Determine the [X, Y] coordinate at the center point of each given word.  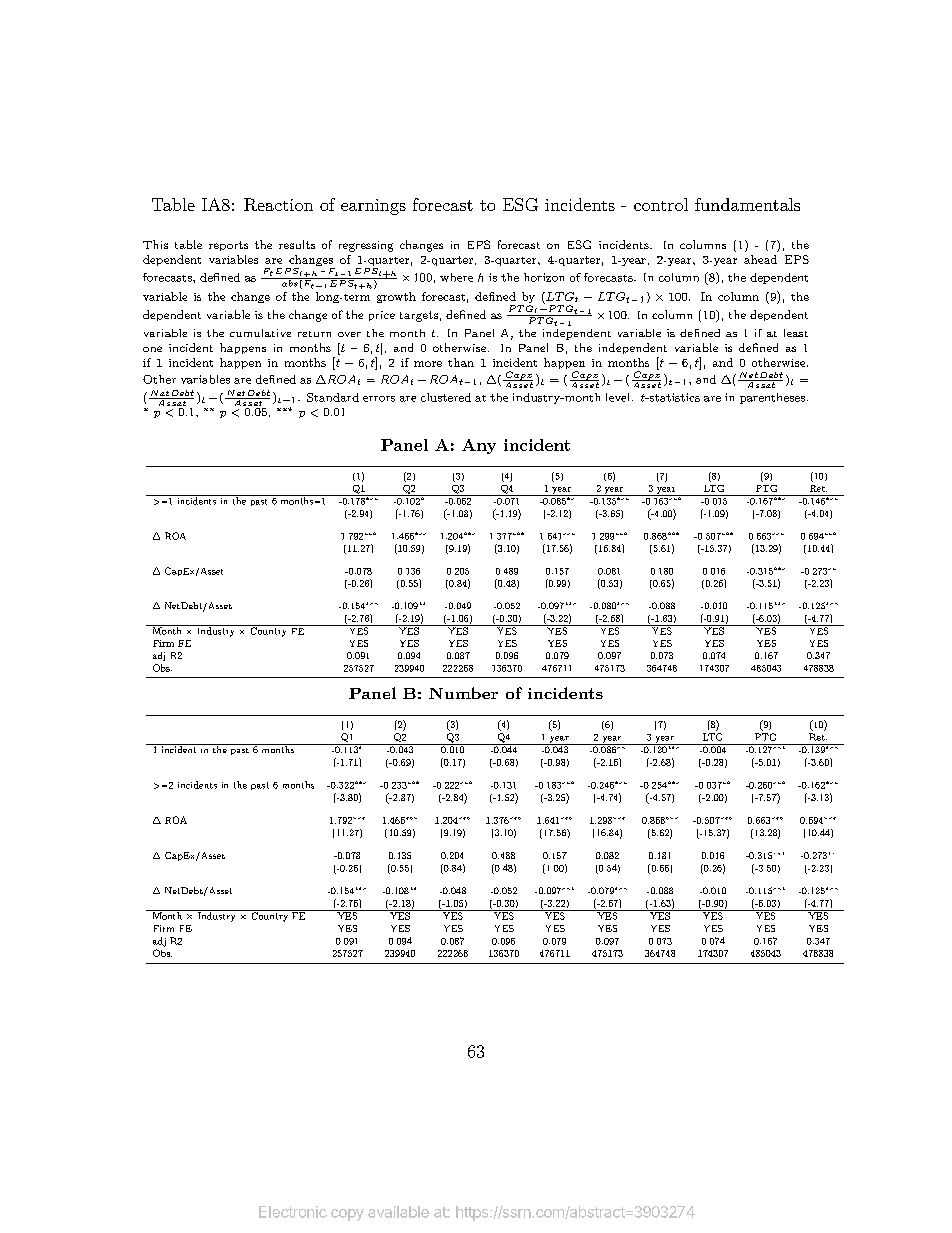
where [456, 277]
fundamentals [747, 204]
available [398, 1212]
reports [228, 246]
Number [463, 693]
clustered [446, 397]
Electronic [293, 1212]
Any [479, 446]
